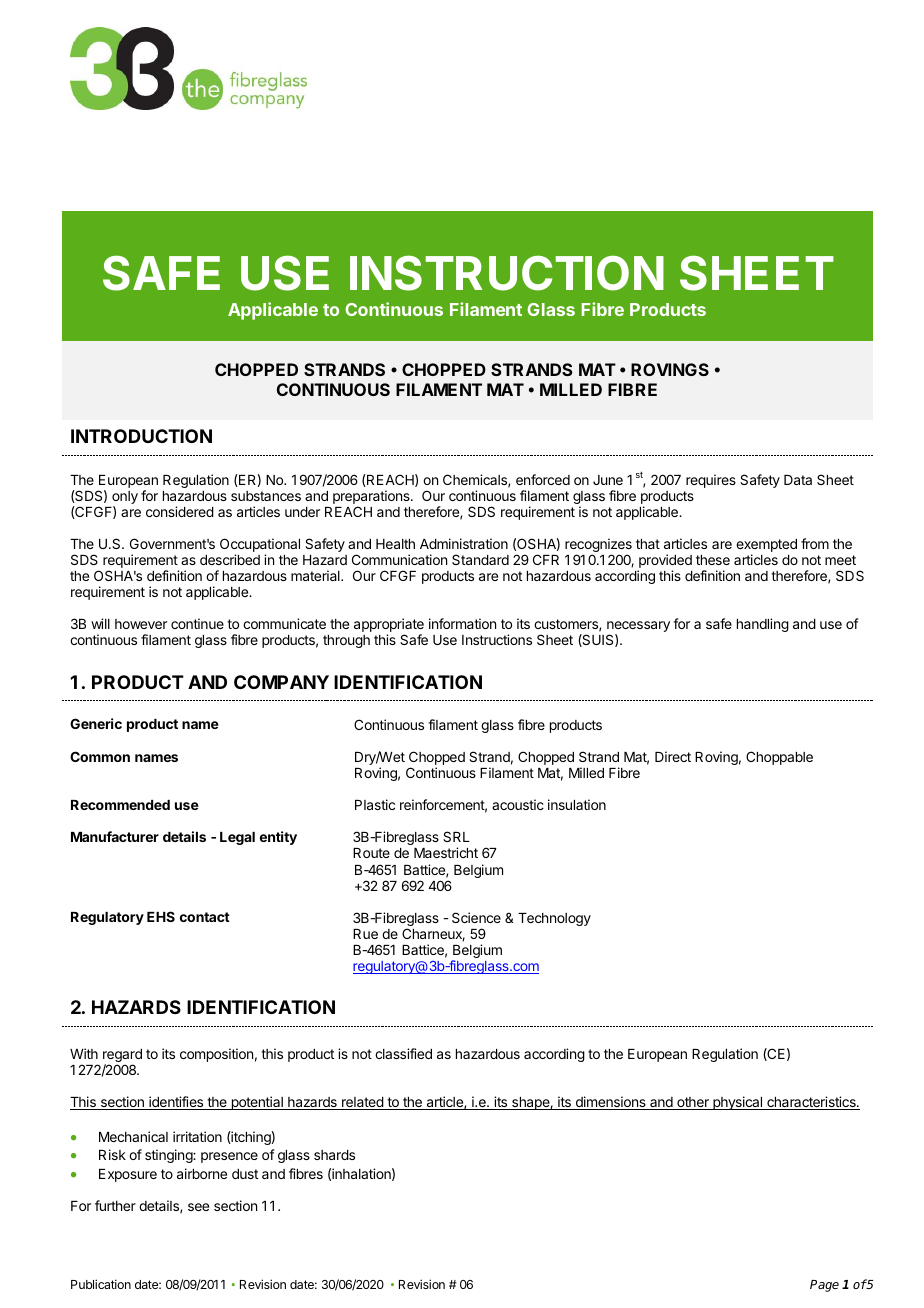 The height and width of the page is (1308, 924). Describe the element at coordinates (141, 436) in the page. I see `INTRODUCTION` at that location.
